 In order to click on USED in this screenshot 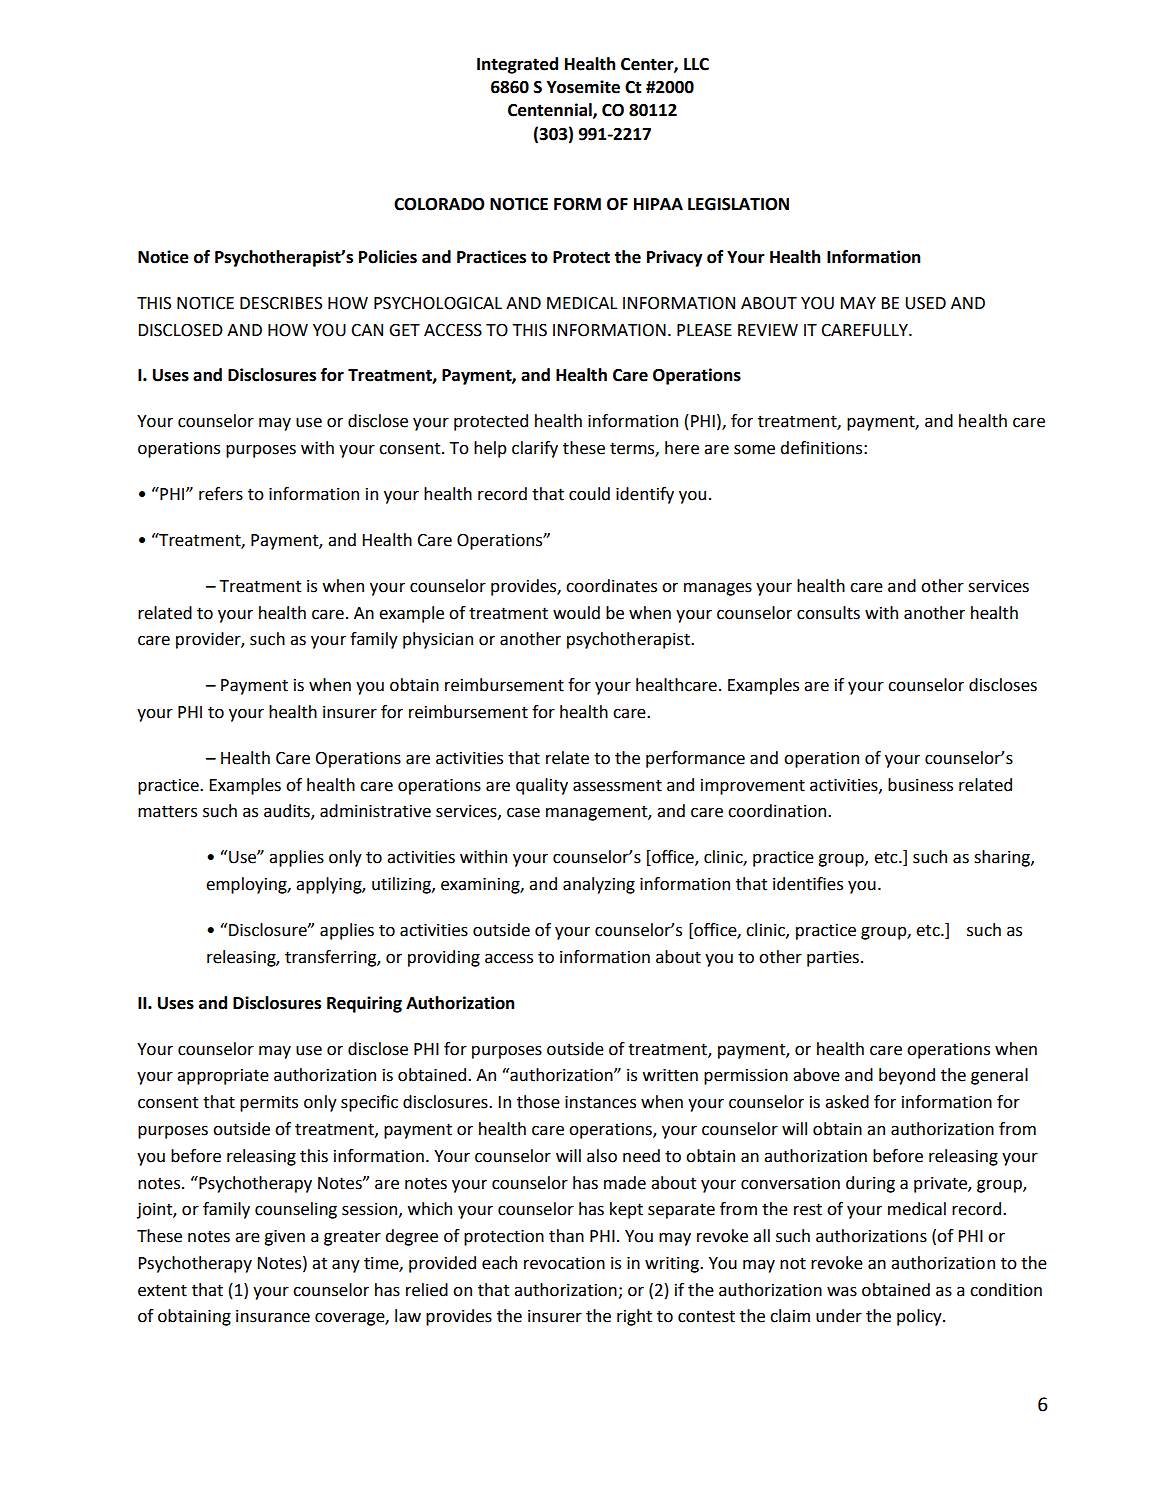, I will do `click(925, 303)`.
